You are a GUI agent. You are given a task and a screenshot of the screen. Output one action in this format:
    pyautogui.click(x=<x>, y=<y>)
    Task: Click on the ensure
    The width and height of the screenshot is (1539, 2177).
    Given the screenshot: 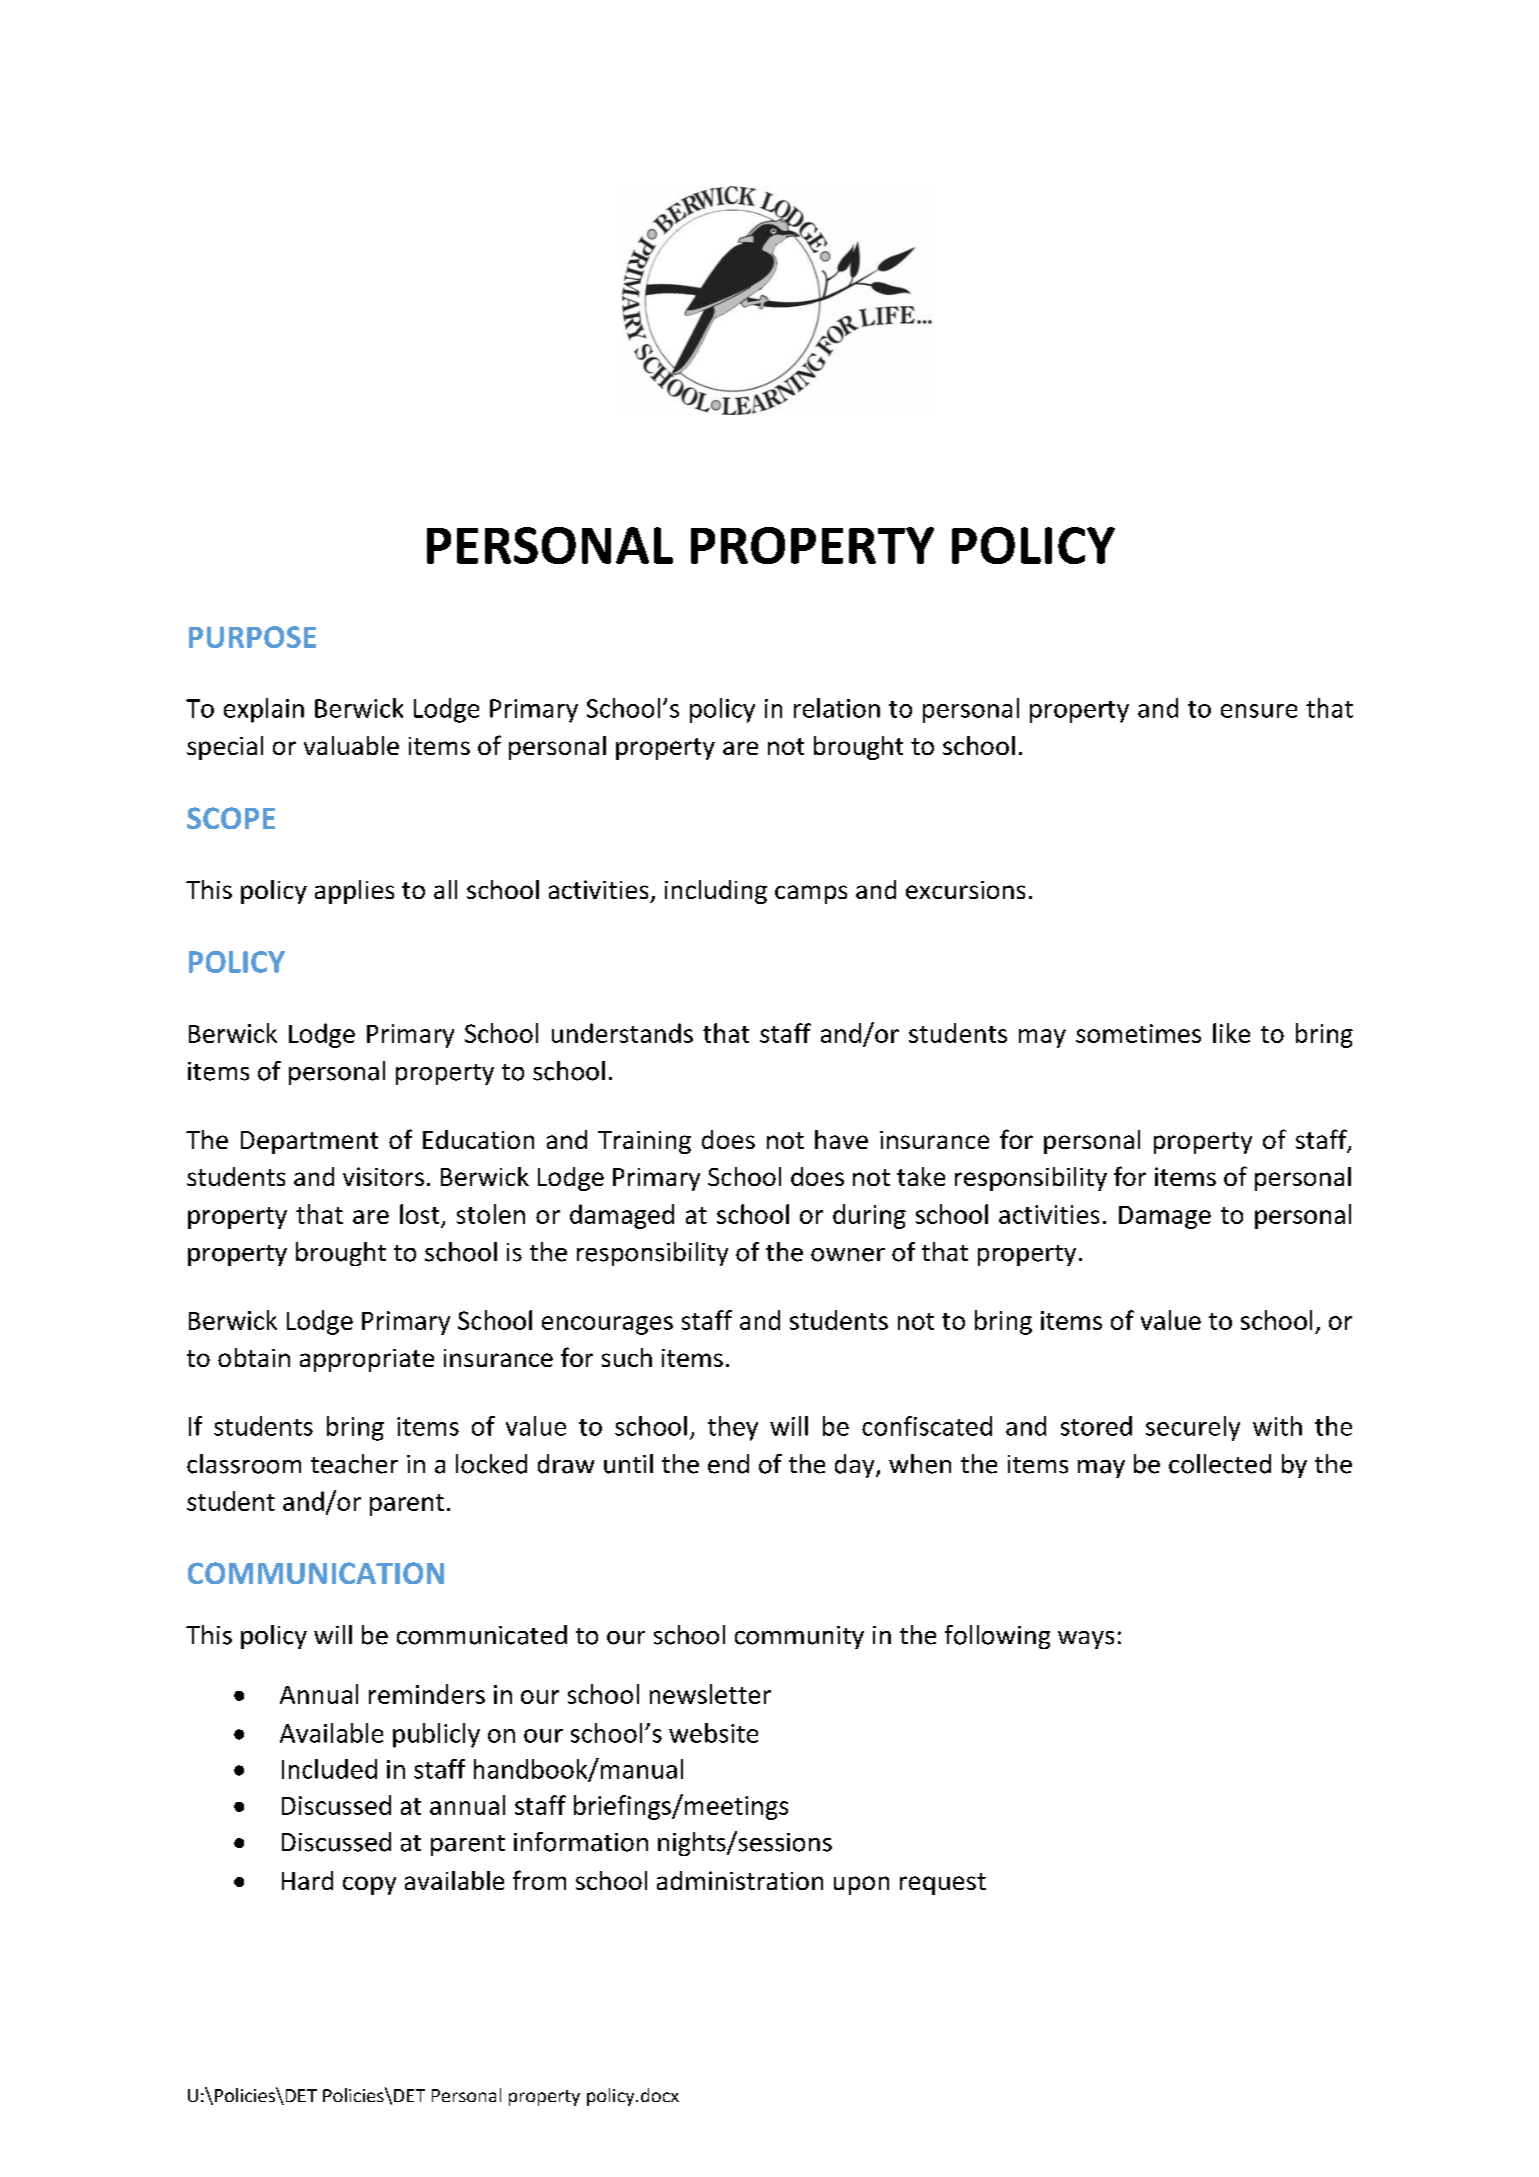 What is the action you would take?
    pyautogui.click(x=1259, y=711)
